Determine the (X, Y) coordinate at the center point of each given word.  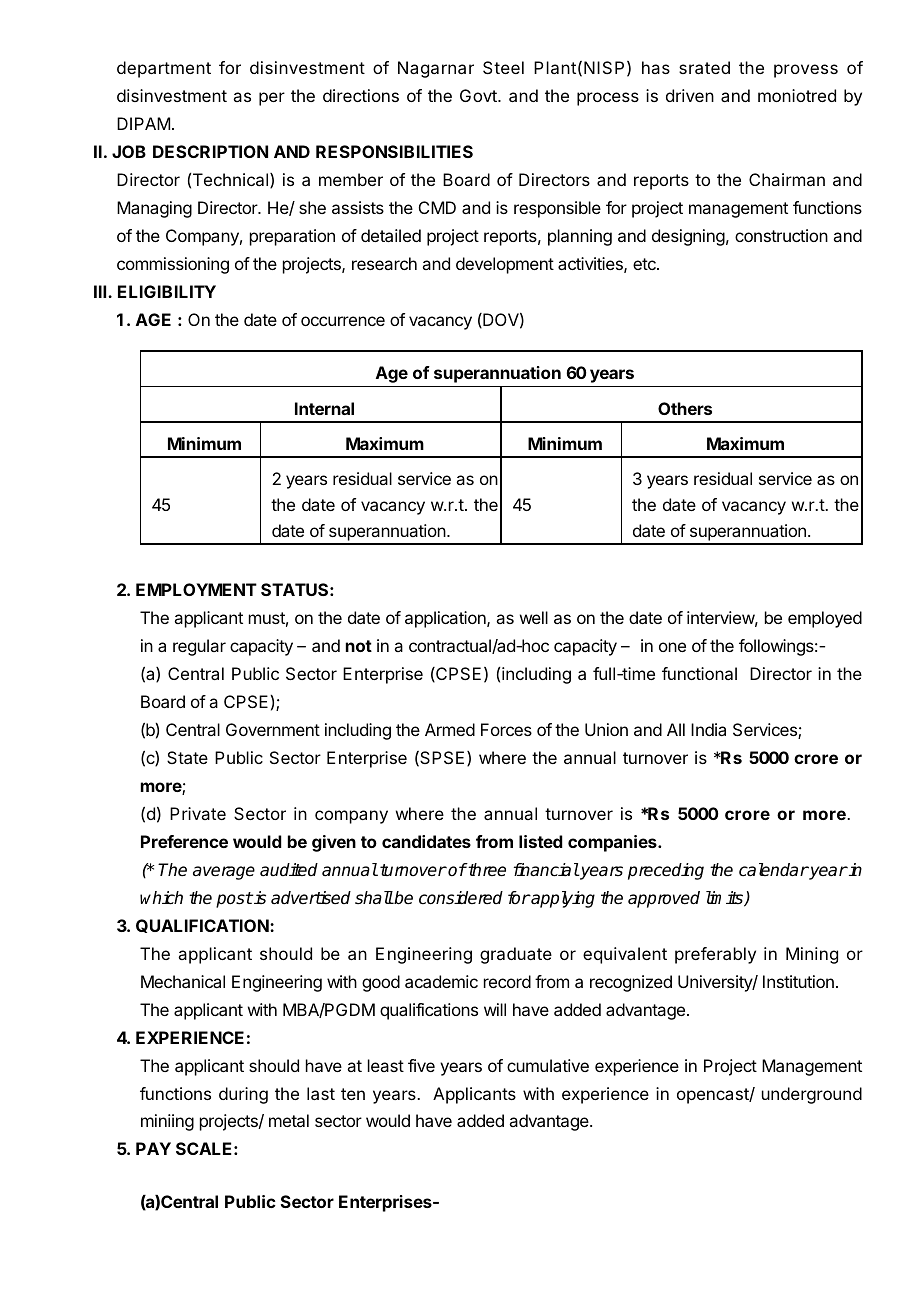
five (421, 1065)
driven (690, 95)
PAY (153, 1148)
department (164, 69)
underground (812, 1095)
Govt (479, 95)
